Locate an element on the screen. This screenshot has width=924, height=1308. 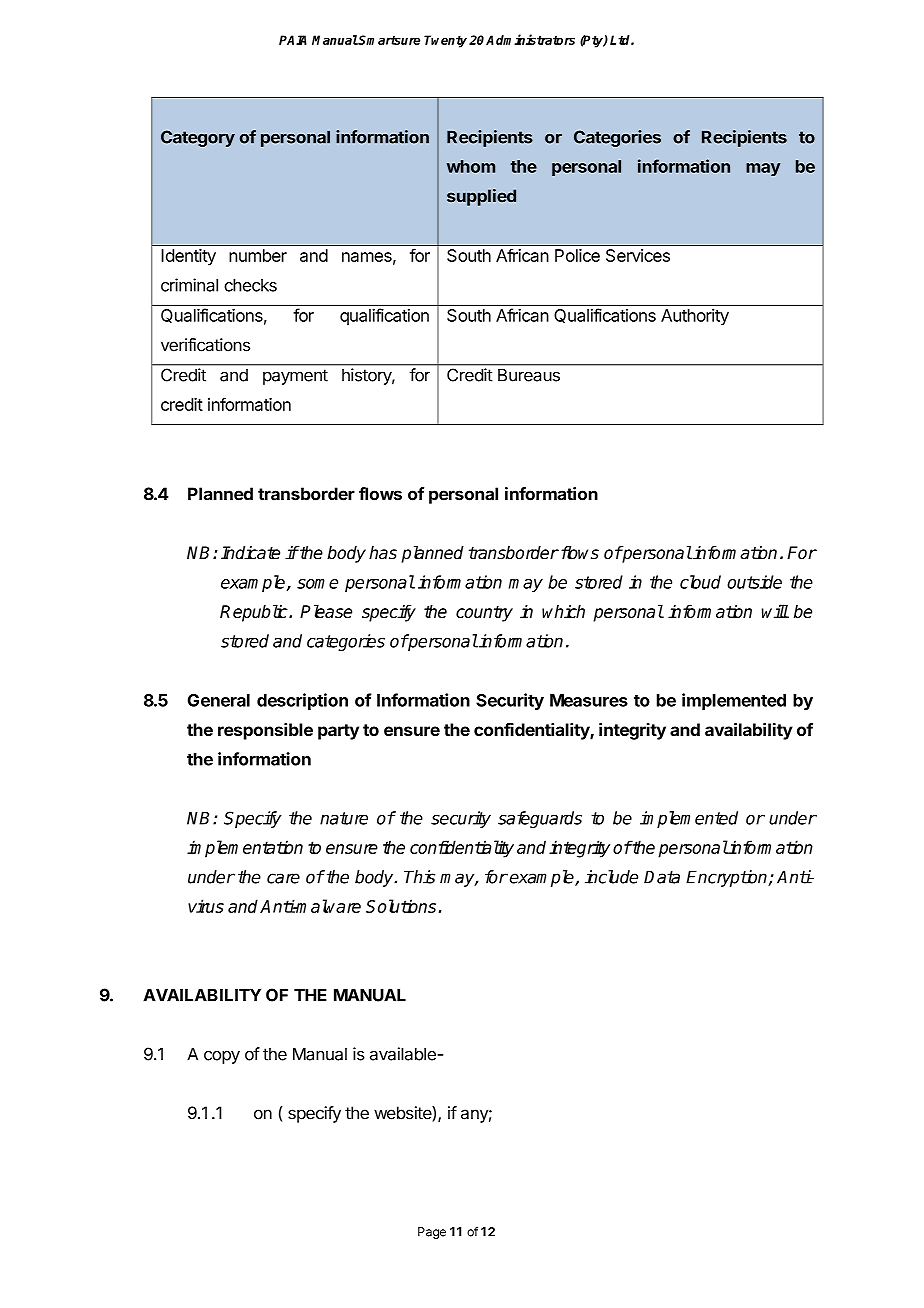
Administrators is located at coordinates (530, 39).
